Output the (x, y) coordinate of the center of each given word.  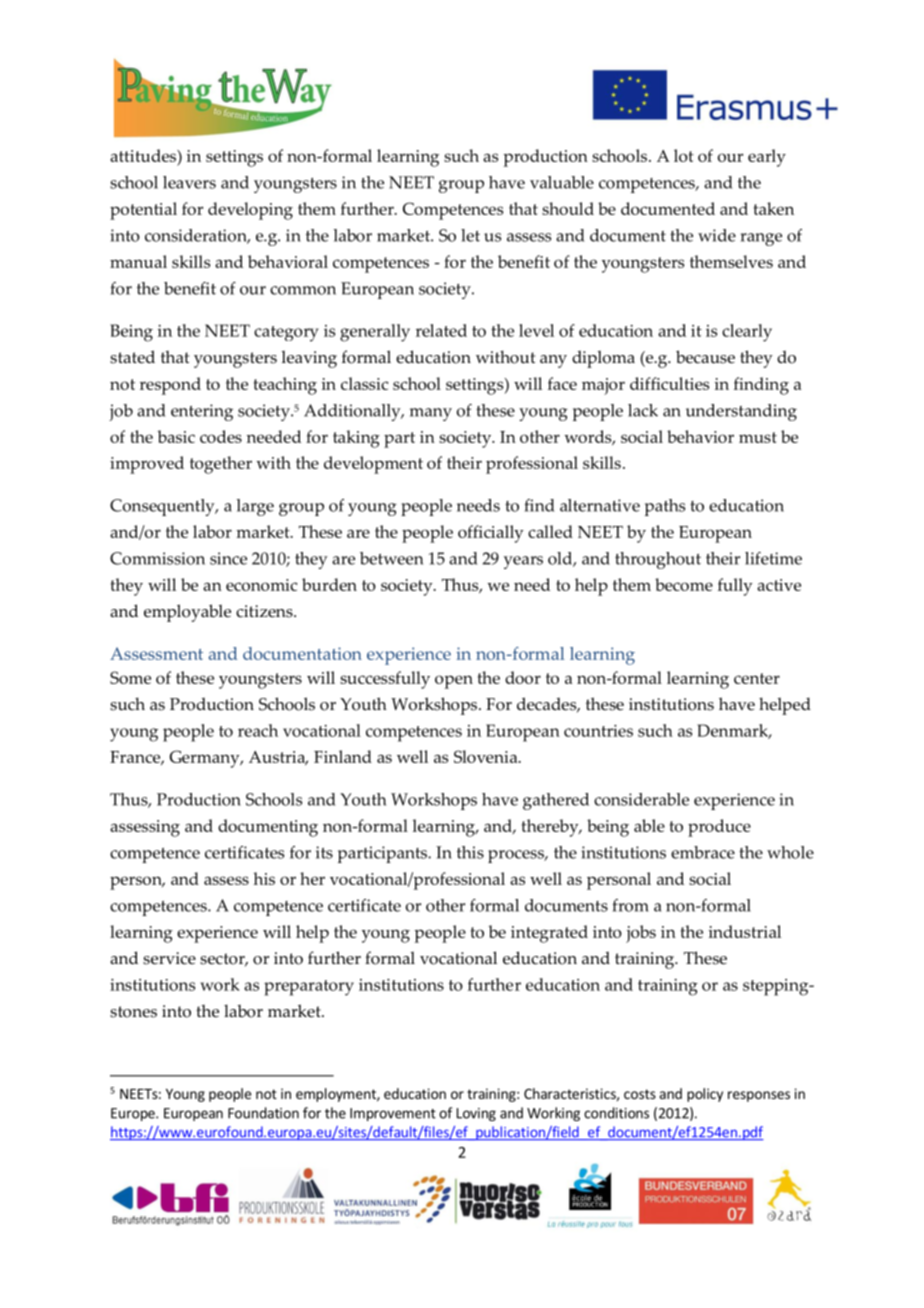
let (470, 235)
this (470, 852)
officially (491, 534)
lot (684, 155)
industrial (744, 931)
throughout (658, 560)
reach (258, 730)
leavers (189, 182)
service (169, 958)
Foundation (263, 1113)
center (757, 678)
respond (170, 386)
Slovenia (487, 756)
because (705, 357)
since (228, 558)
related (441, 330)
